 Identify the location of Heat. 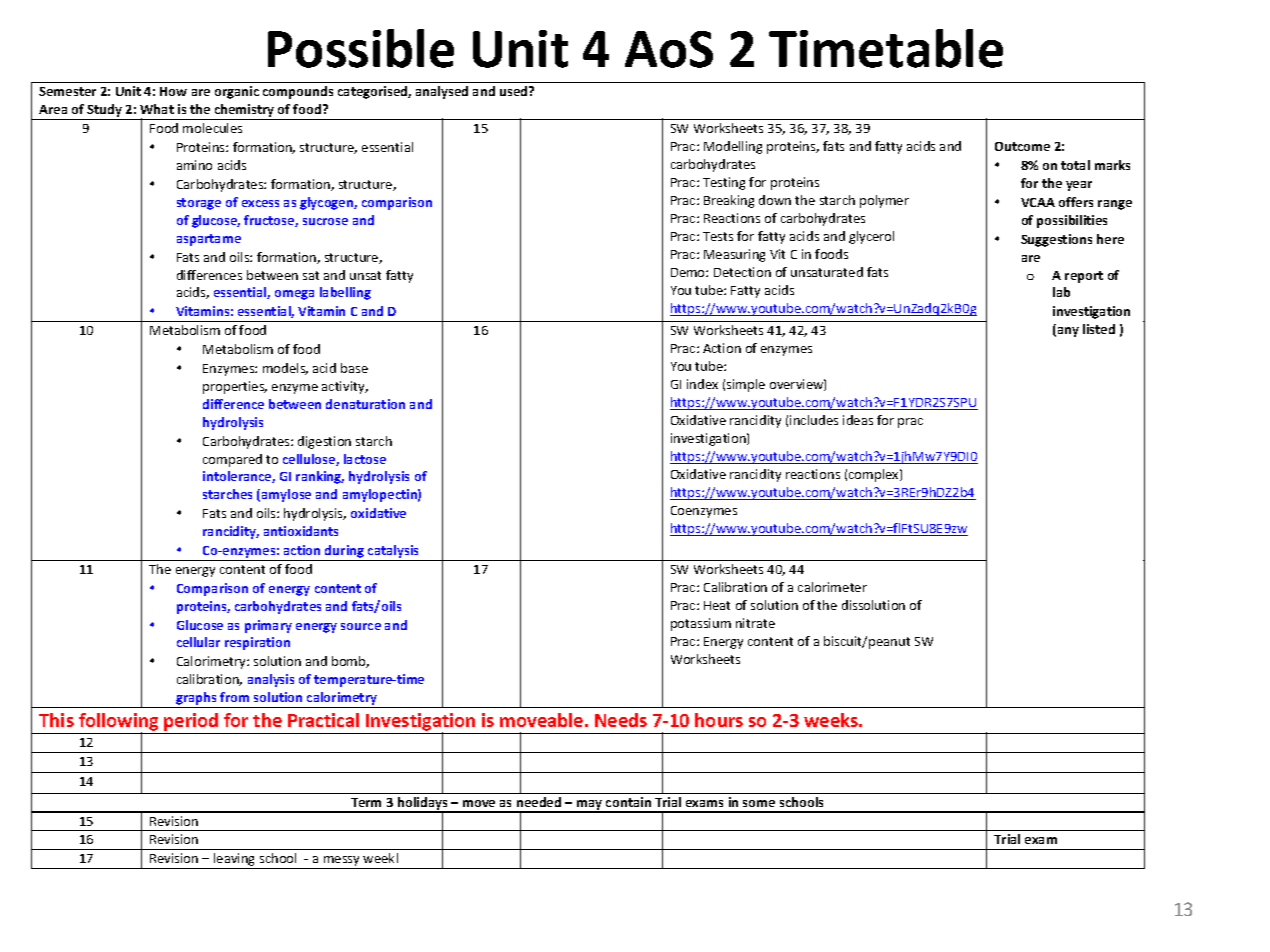
(717, 605).
